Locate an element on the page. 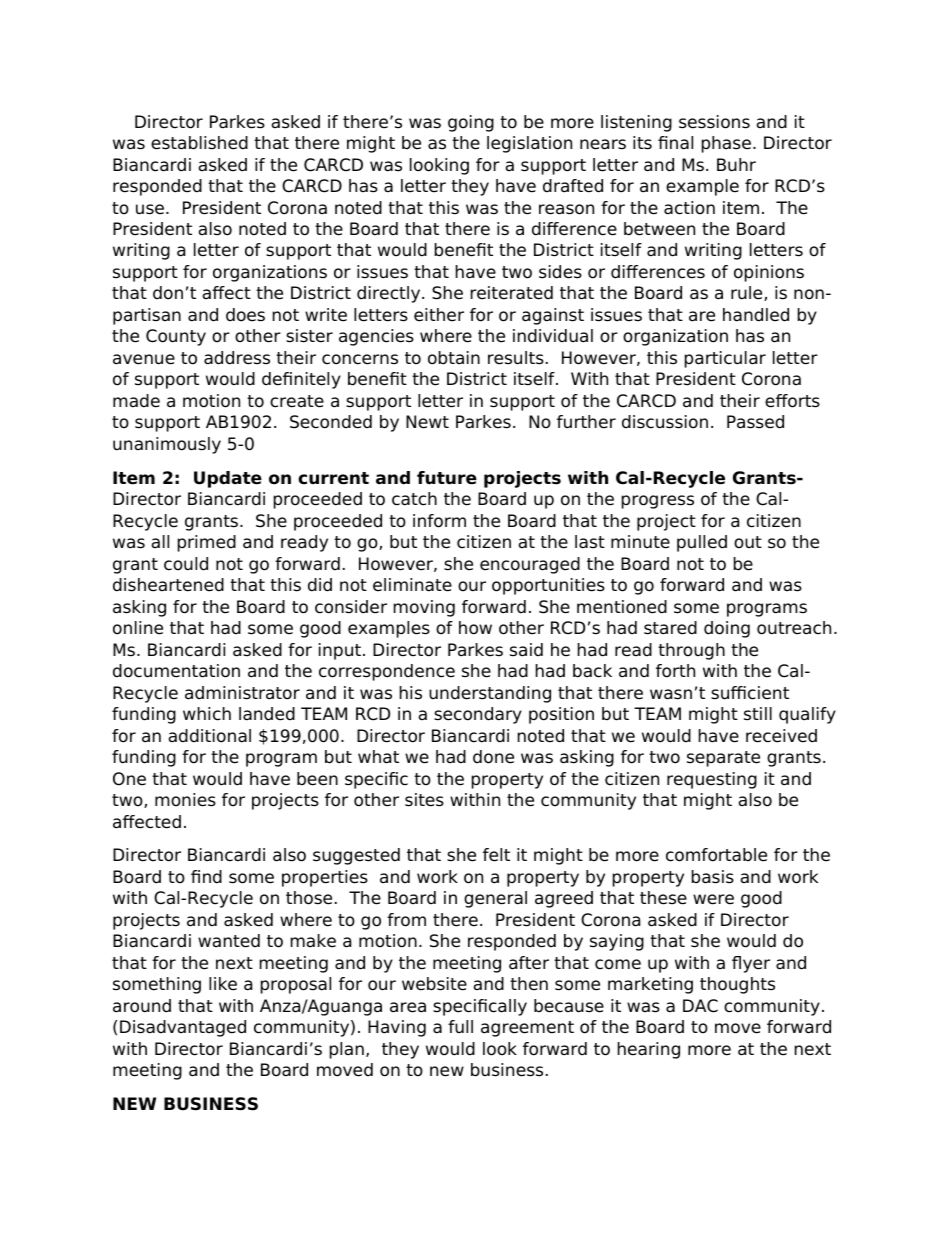 The image size is (952, 1233). could is located at coordinates (186, 564).
